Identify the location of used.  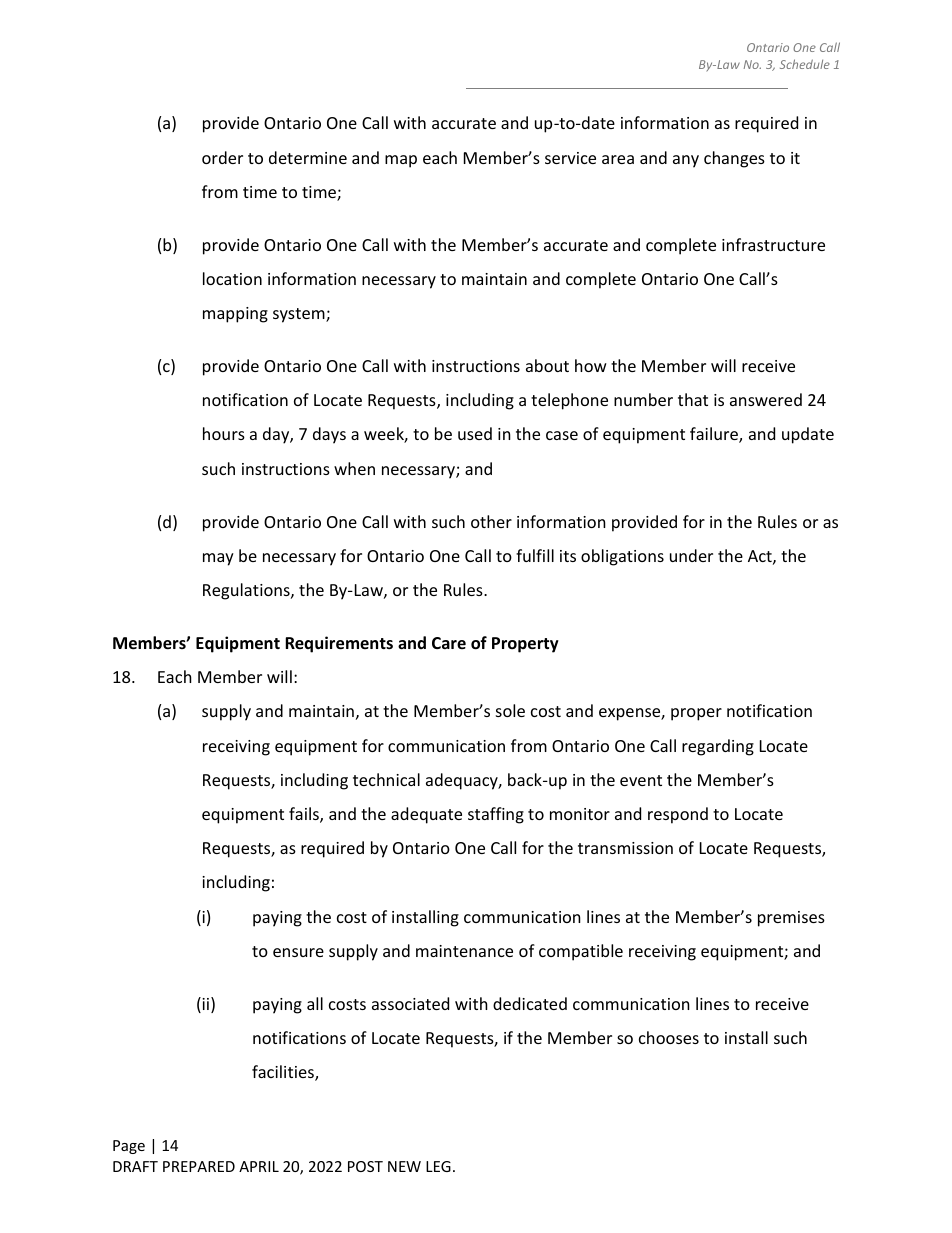
(475, 433).
